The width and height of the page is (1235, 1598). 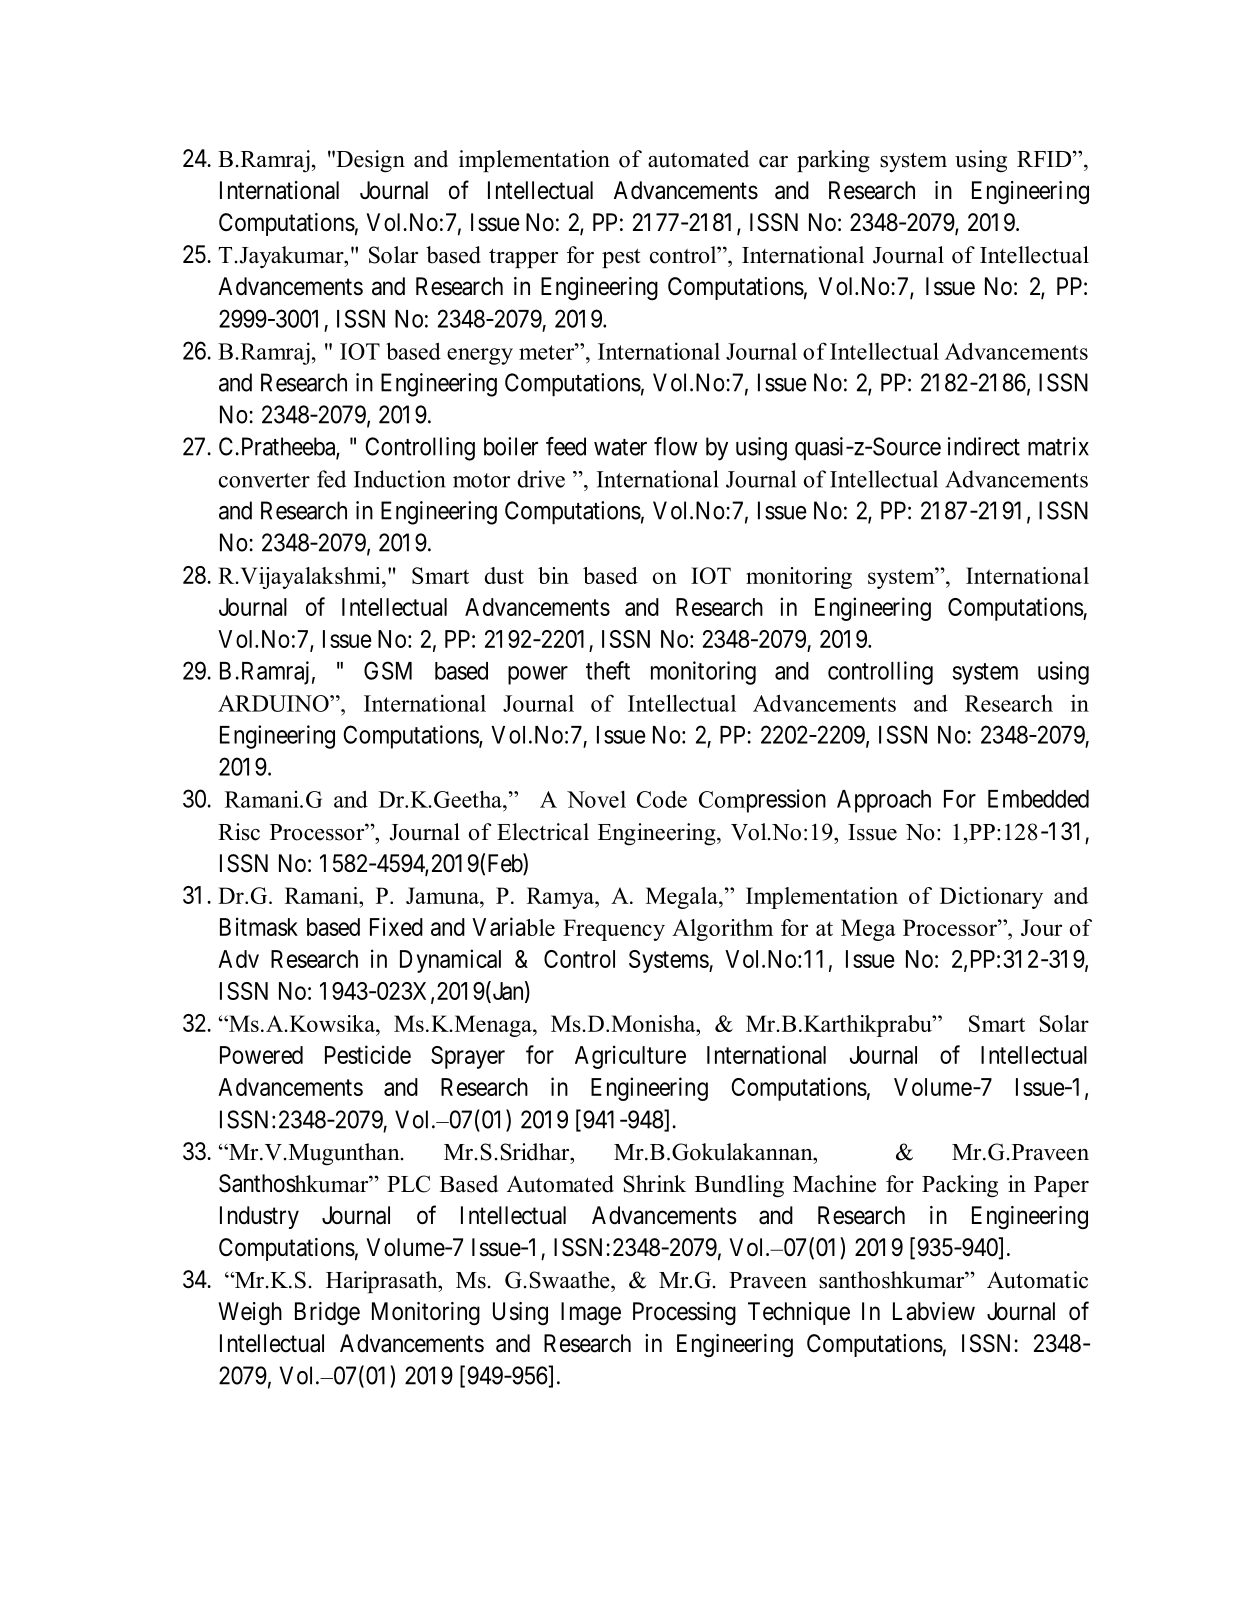 What do you see at coordinates (630, 1057) in the page?
I see `Agriculture` at bounding box center [630, 1057].
